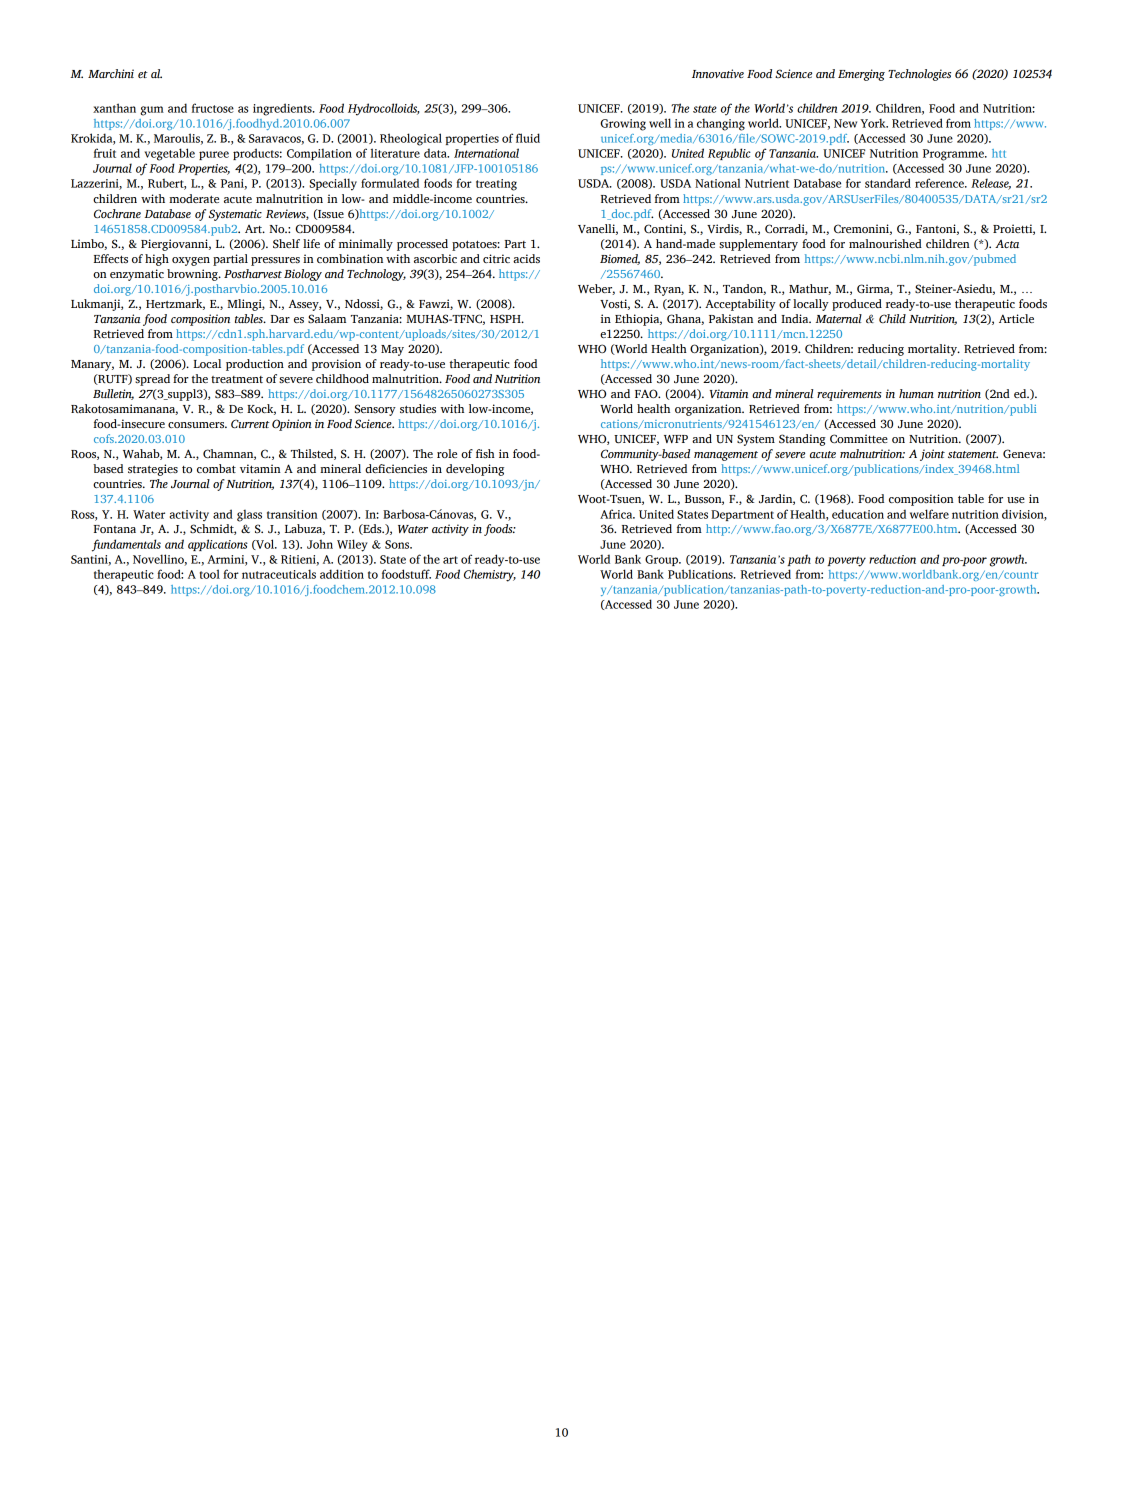 This screenshot has height=1496, width=1122. I want to click on joint, so click(932, 455).
